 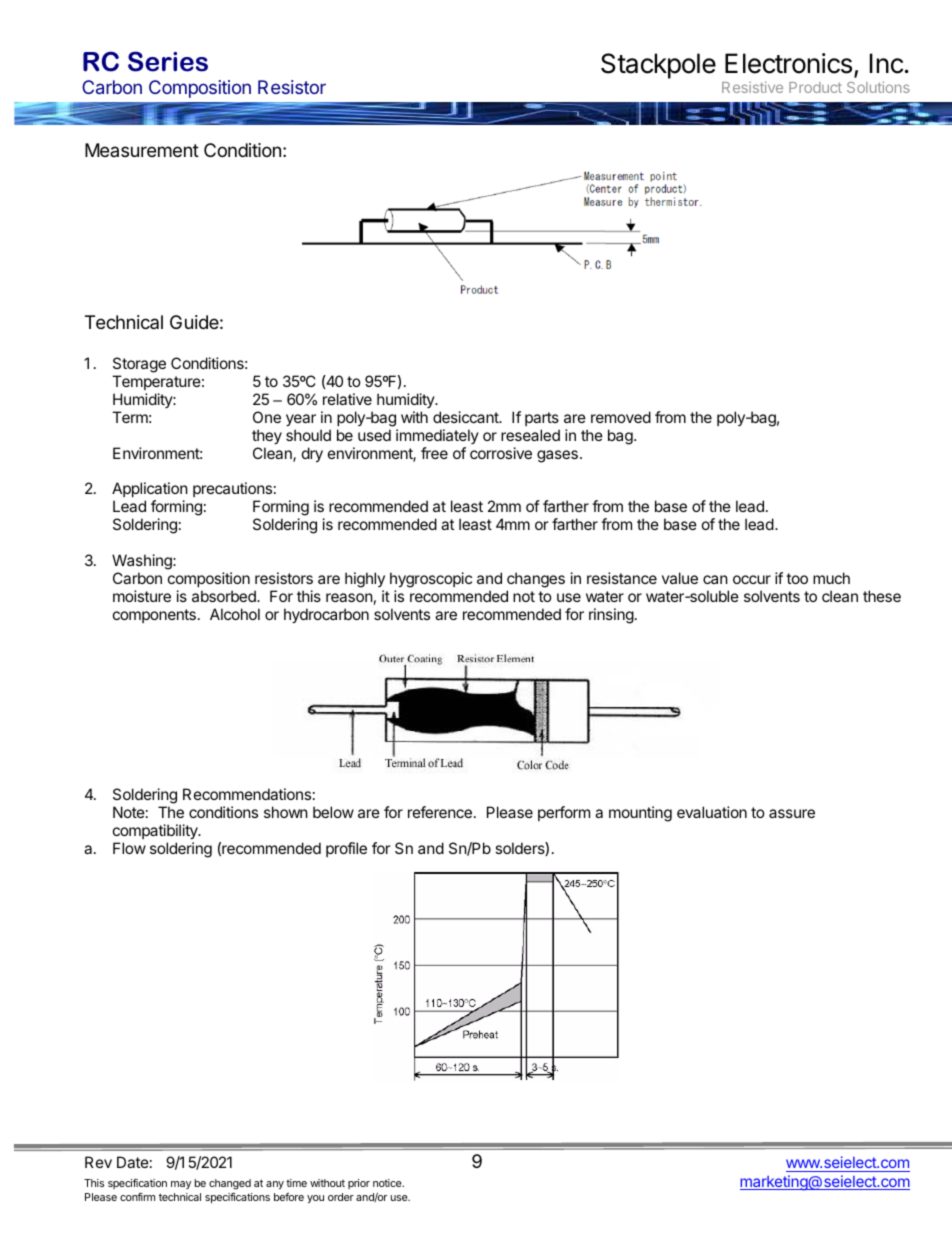 I want to click on Product, so click(x=815, y=87).
